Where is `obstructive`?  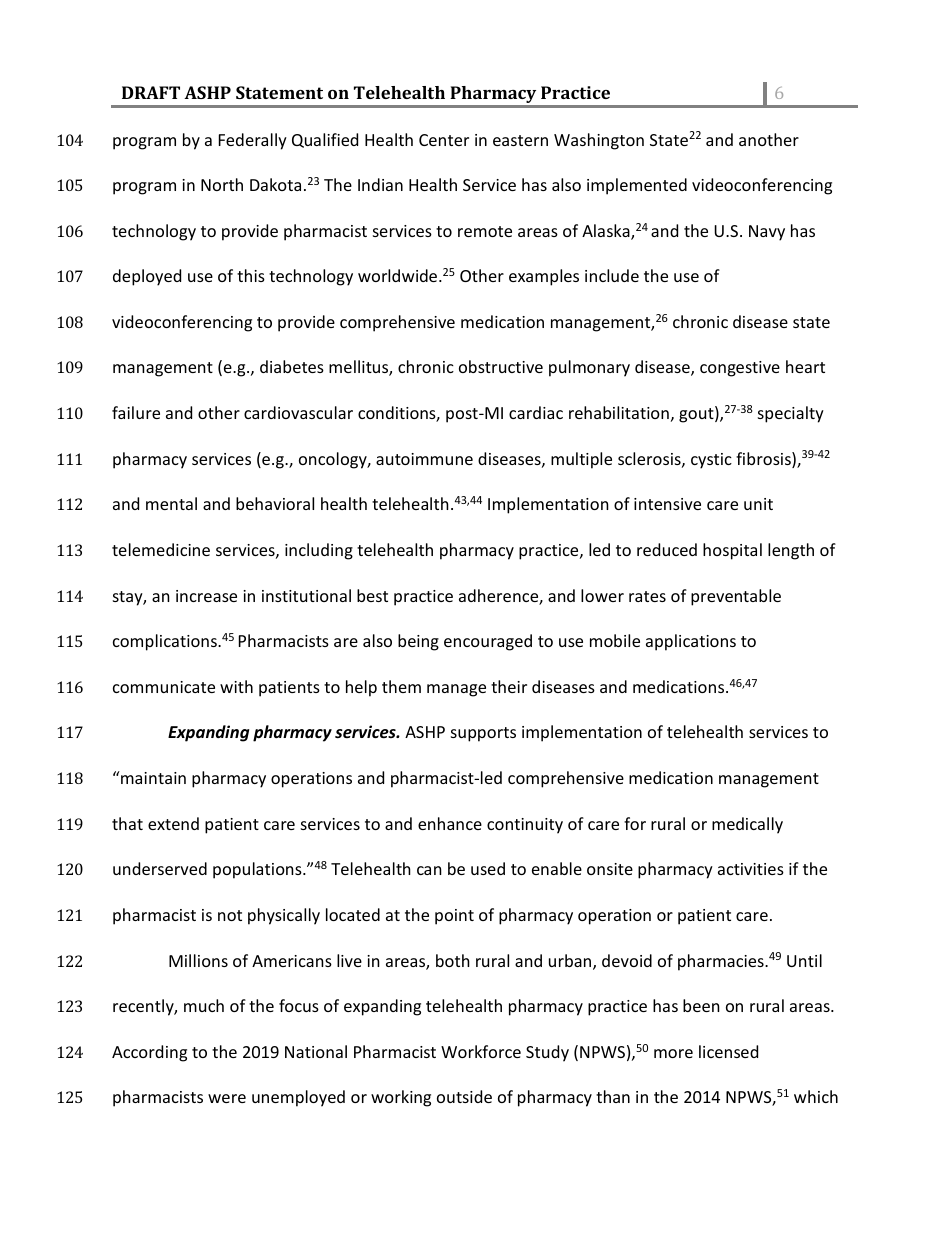 obstructive is located at coordinates (501, 366).
